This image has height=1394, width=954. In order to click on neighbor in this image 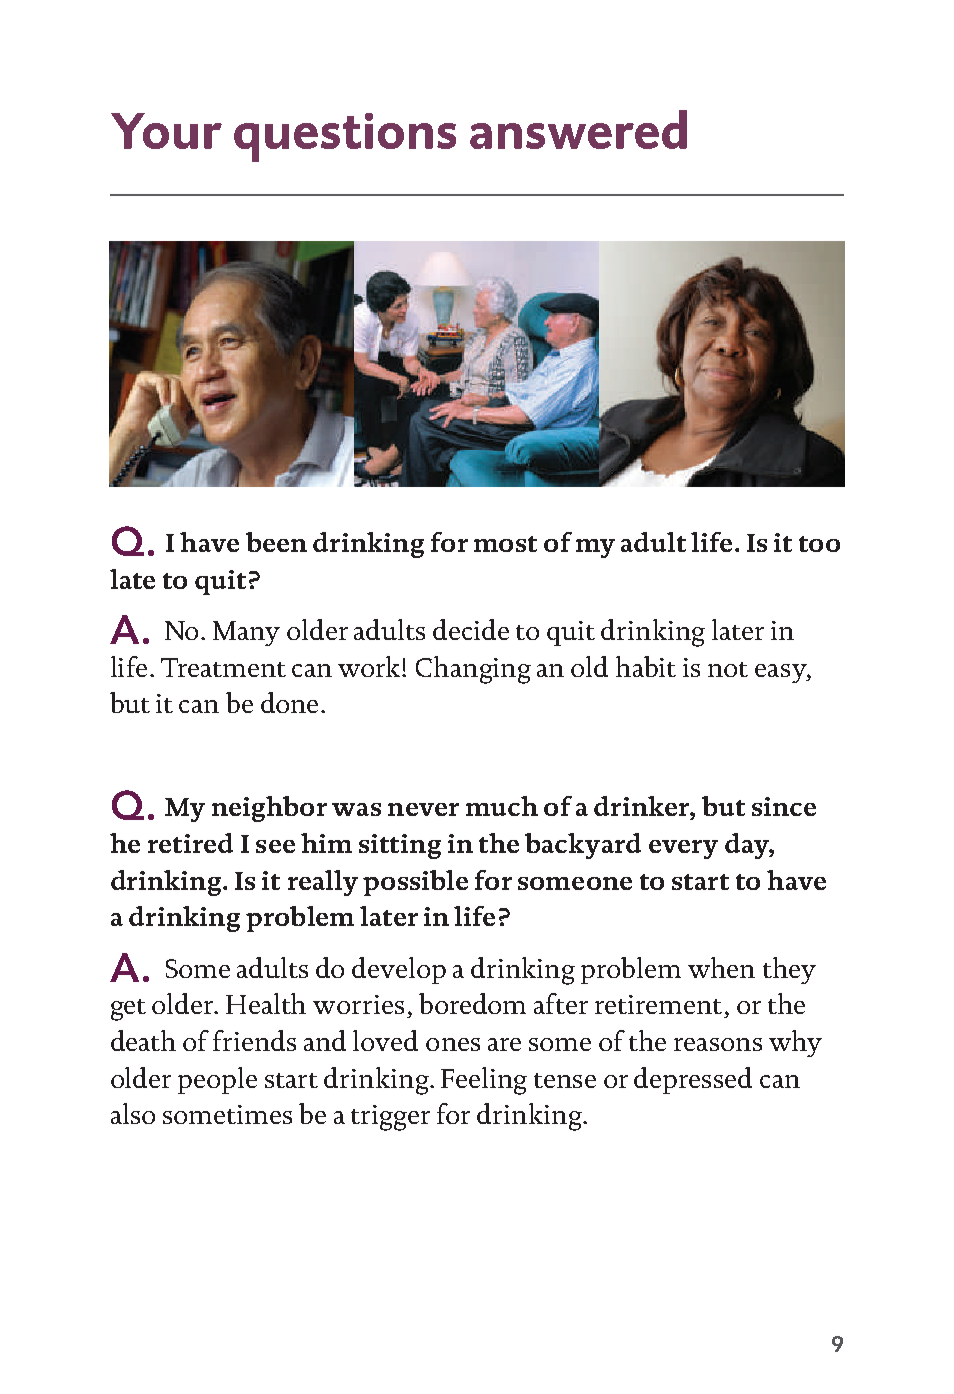, I will do `click(269, 809)`.
